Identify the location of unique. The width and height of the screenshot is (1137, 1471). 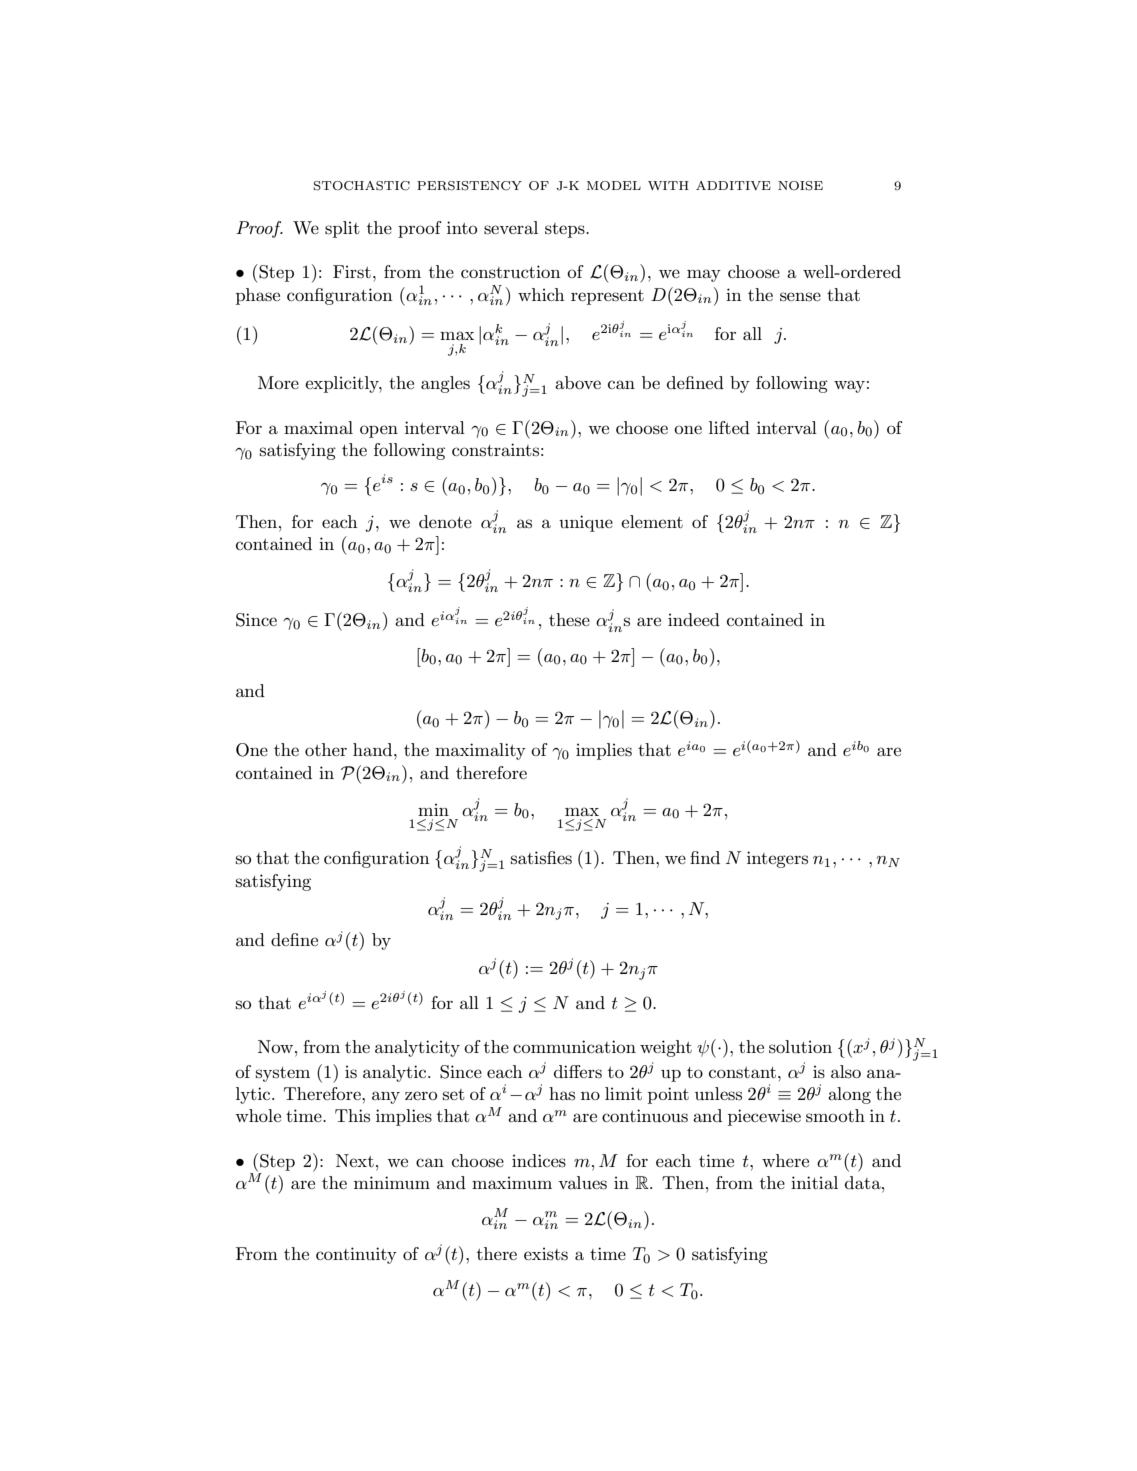
(586, 523).
